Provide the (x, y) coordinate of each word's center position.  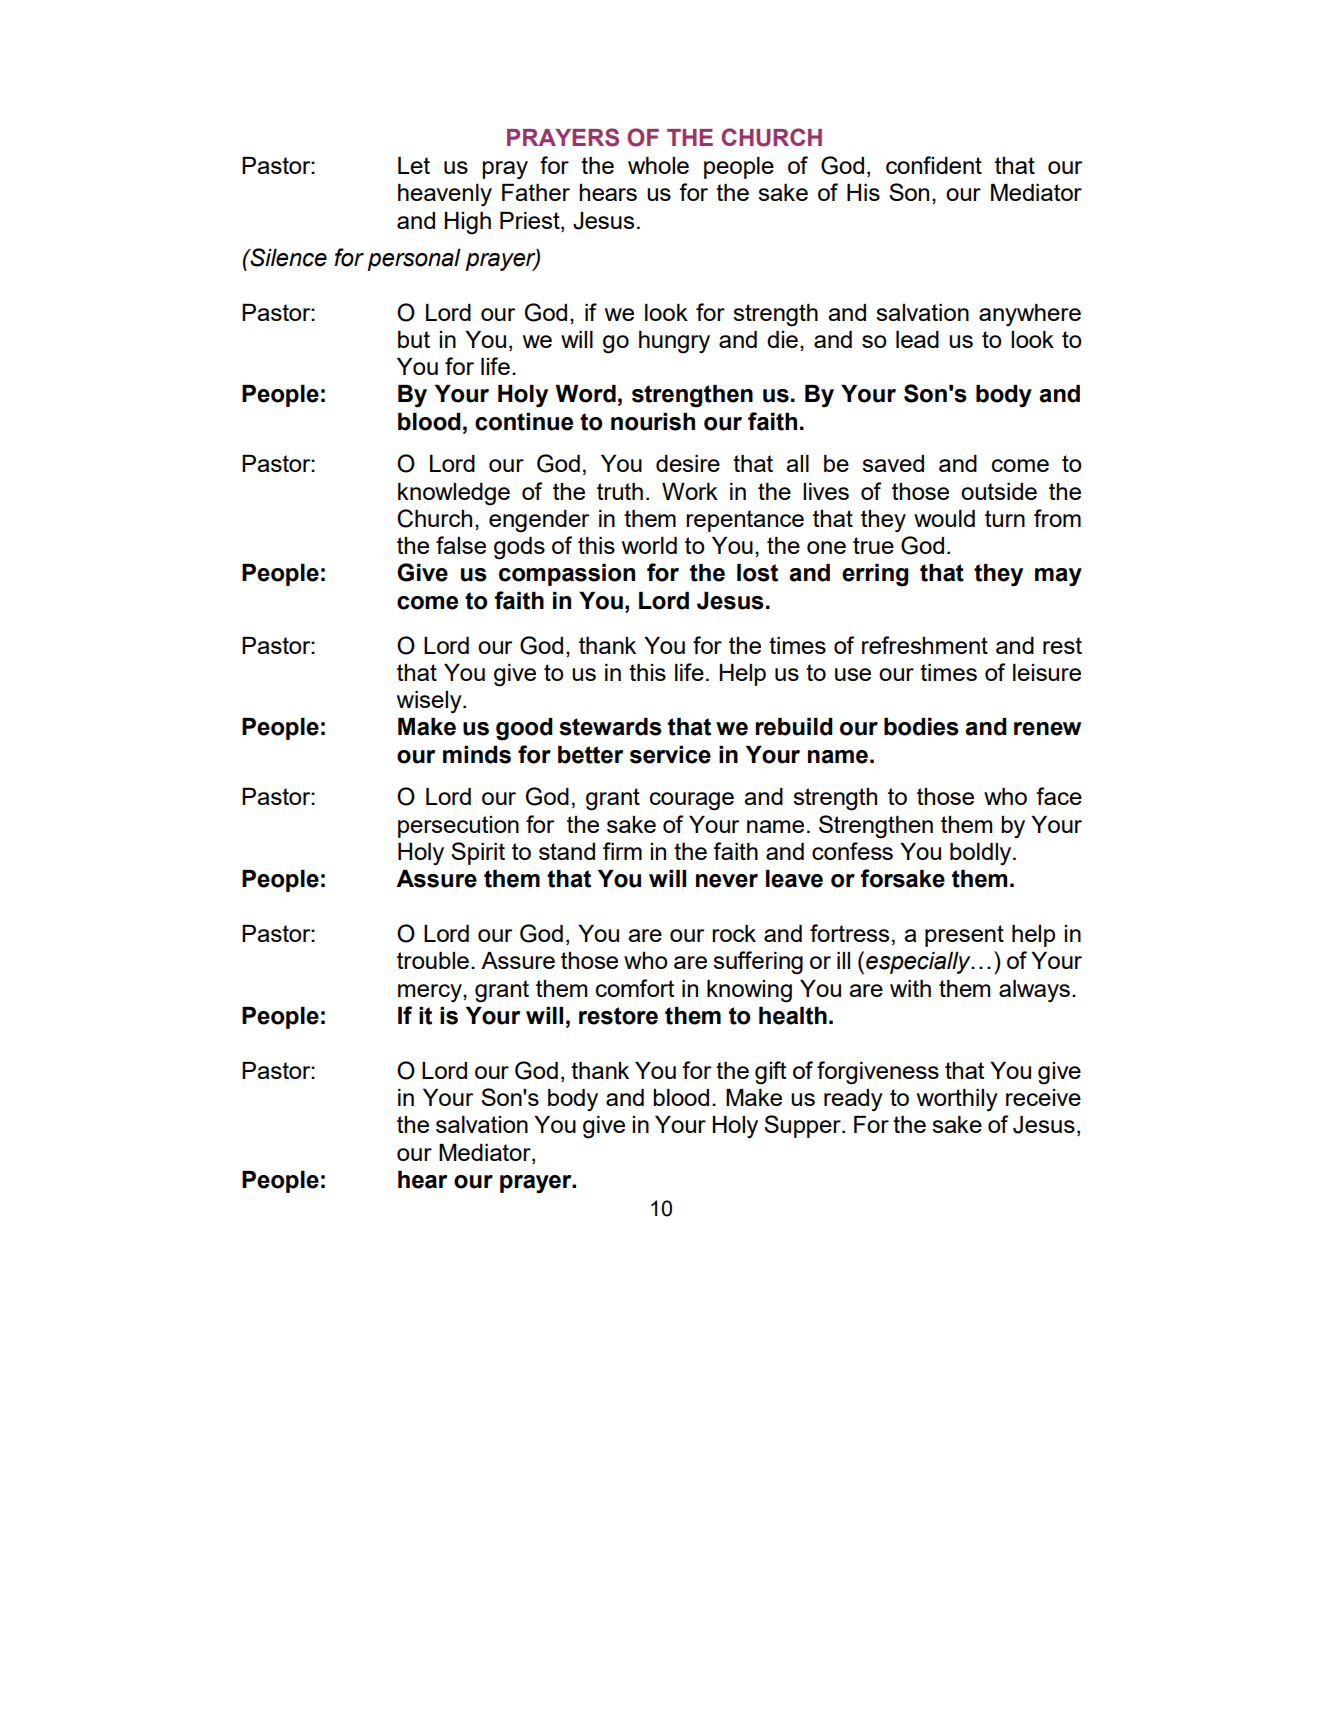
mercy (431, 993)
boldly (982, 854)
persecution (458, 827)
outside (999, 491)
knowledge (454, 494)
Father (536, 192)
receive (1043, 1097)
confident (934, 165)
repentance (745, 521)
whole (658, 165)
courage (692, 801)
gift (770, 1073)
